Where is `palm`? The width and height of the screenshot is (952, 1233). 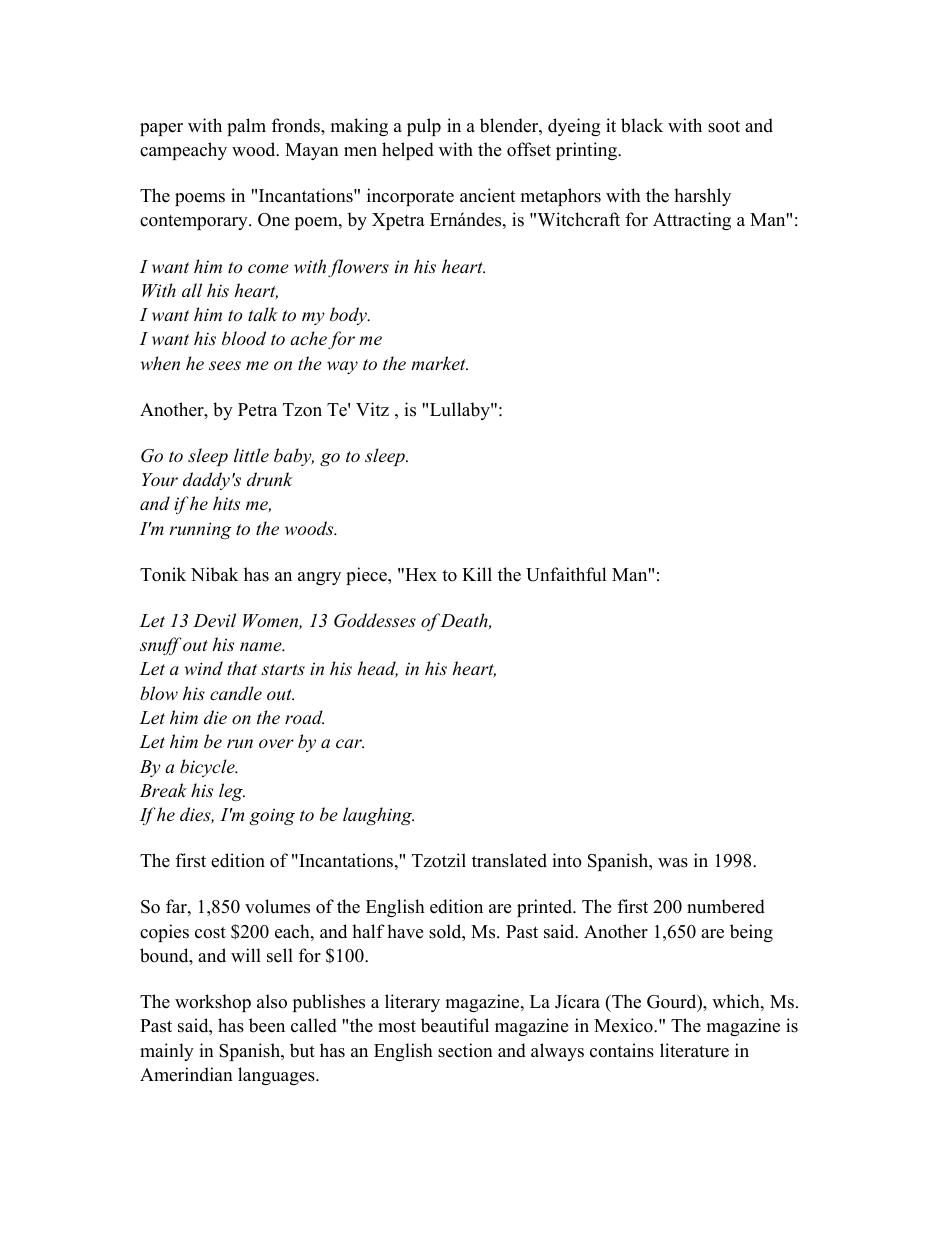 palm is located at coordinates (246, 127).
